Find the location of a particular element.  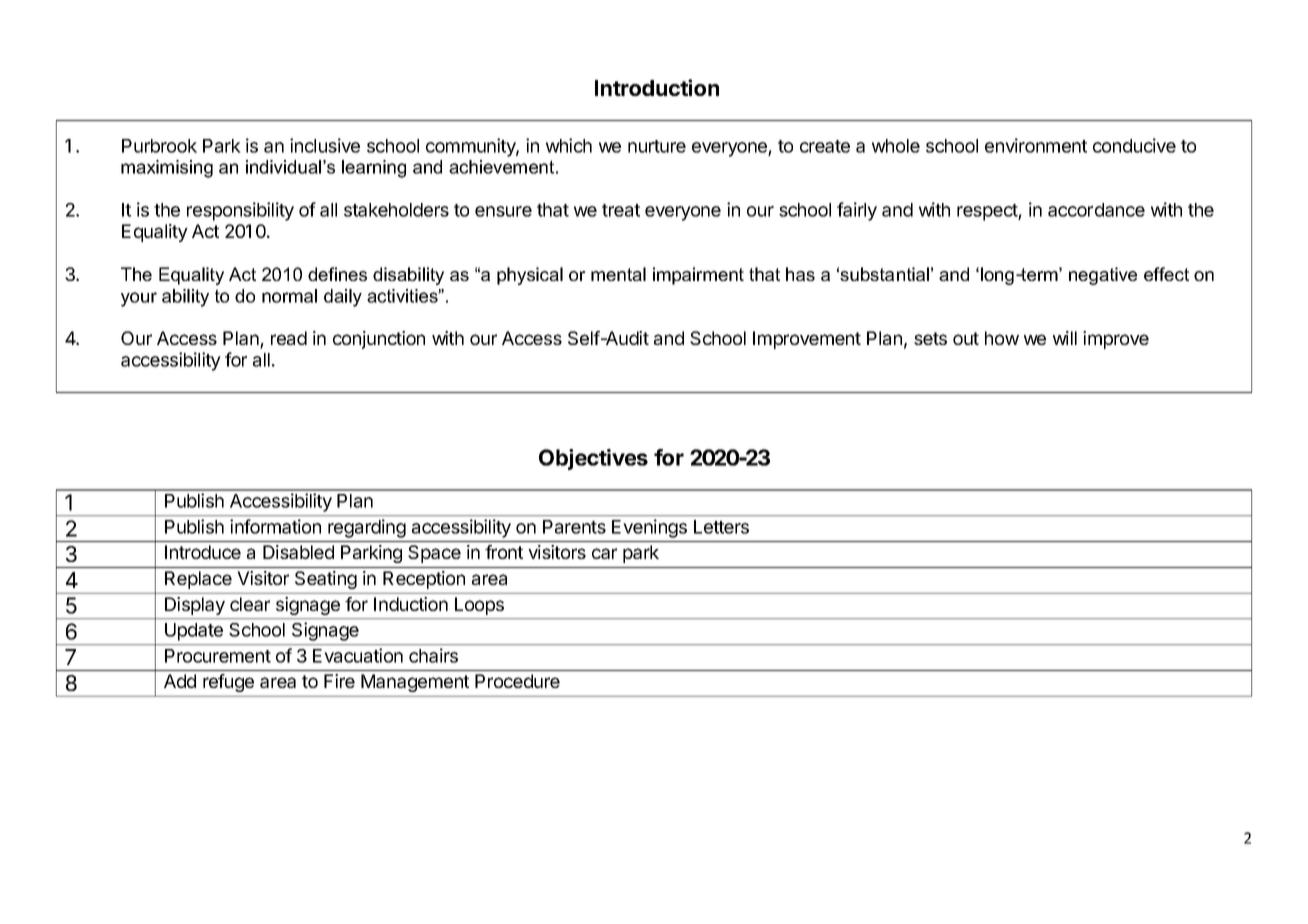

negative is located at coordinates (1103, 276).
